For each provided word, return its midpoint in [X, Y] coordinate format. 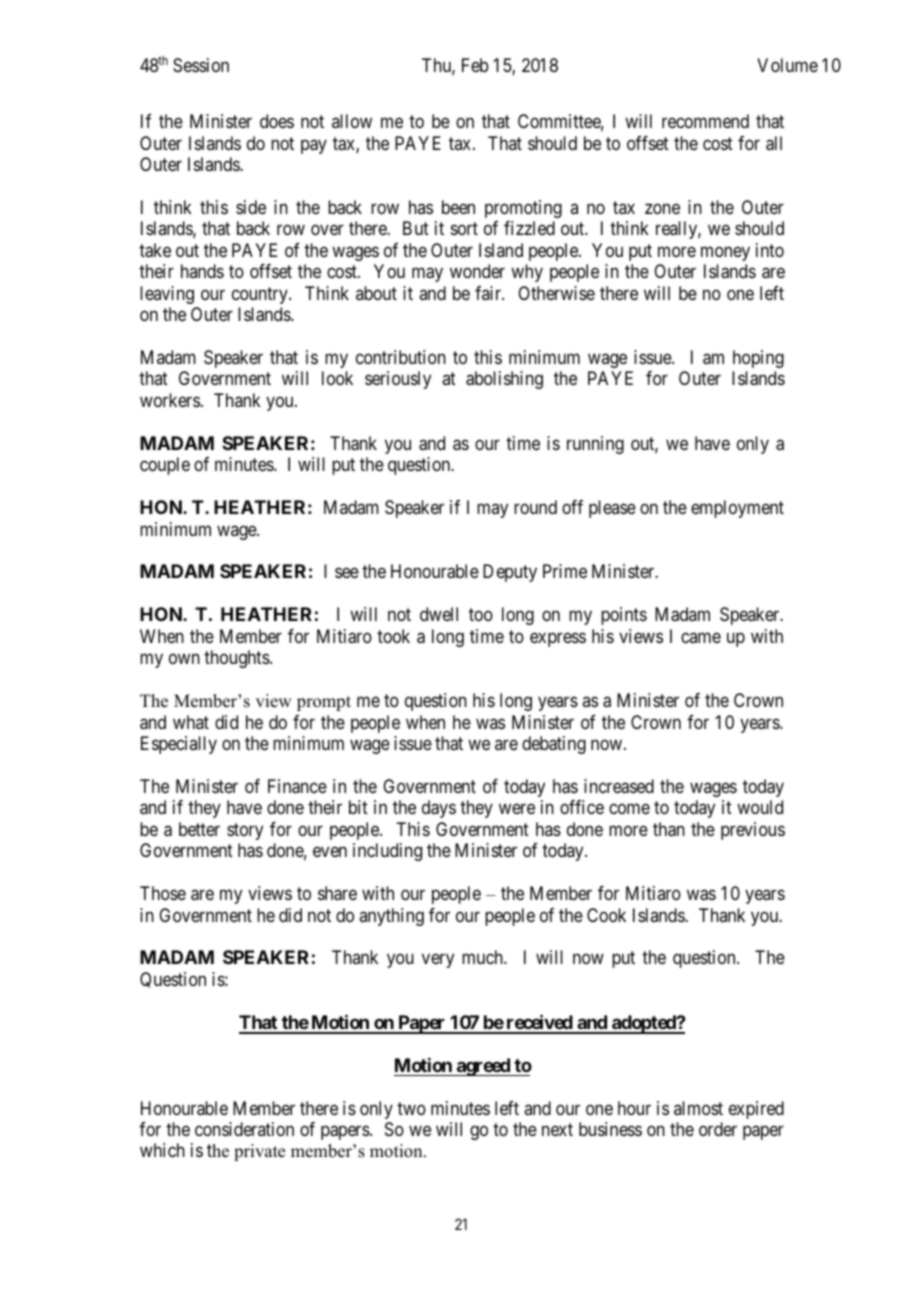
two [411, 1108]
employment [737, 509]
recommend [705, 121]
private [259, 1152]
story [245, 831]
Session [201, 65]
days [439, 809]
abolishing [504, 380]
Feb [475, 65]
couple [165, 466]
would [760, 807]
